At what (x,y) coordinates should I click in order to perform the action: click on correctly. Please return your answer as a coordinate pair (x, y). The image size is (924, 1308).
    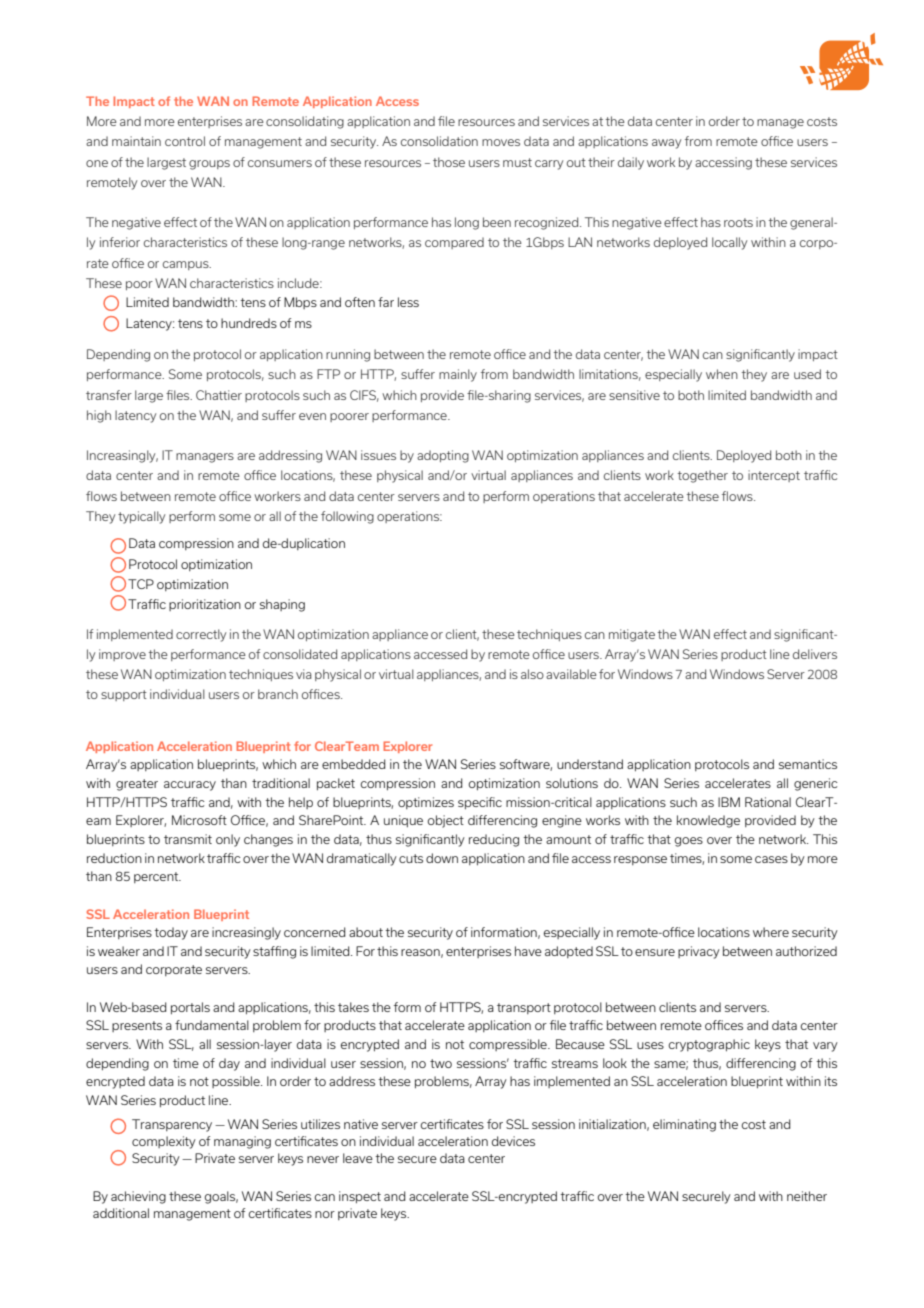
    Looking at the image, I should click on (201, 635).
